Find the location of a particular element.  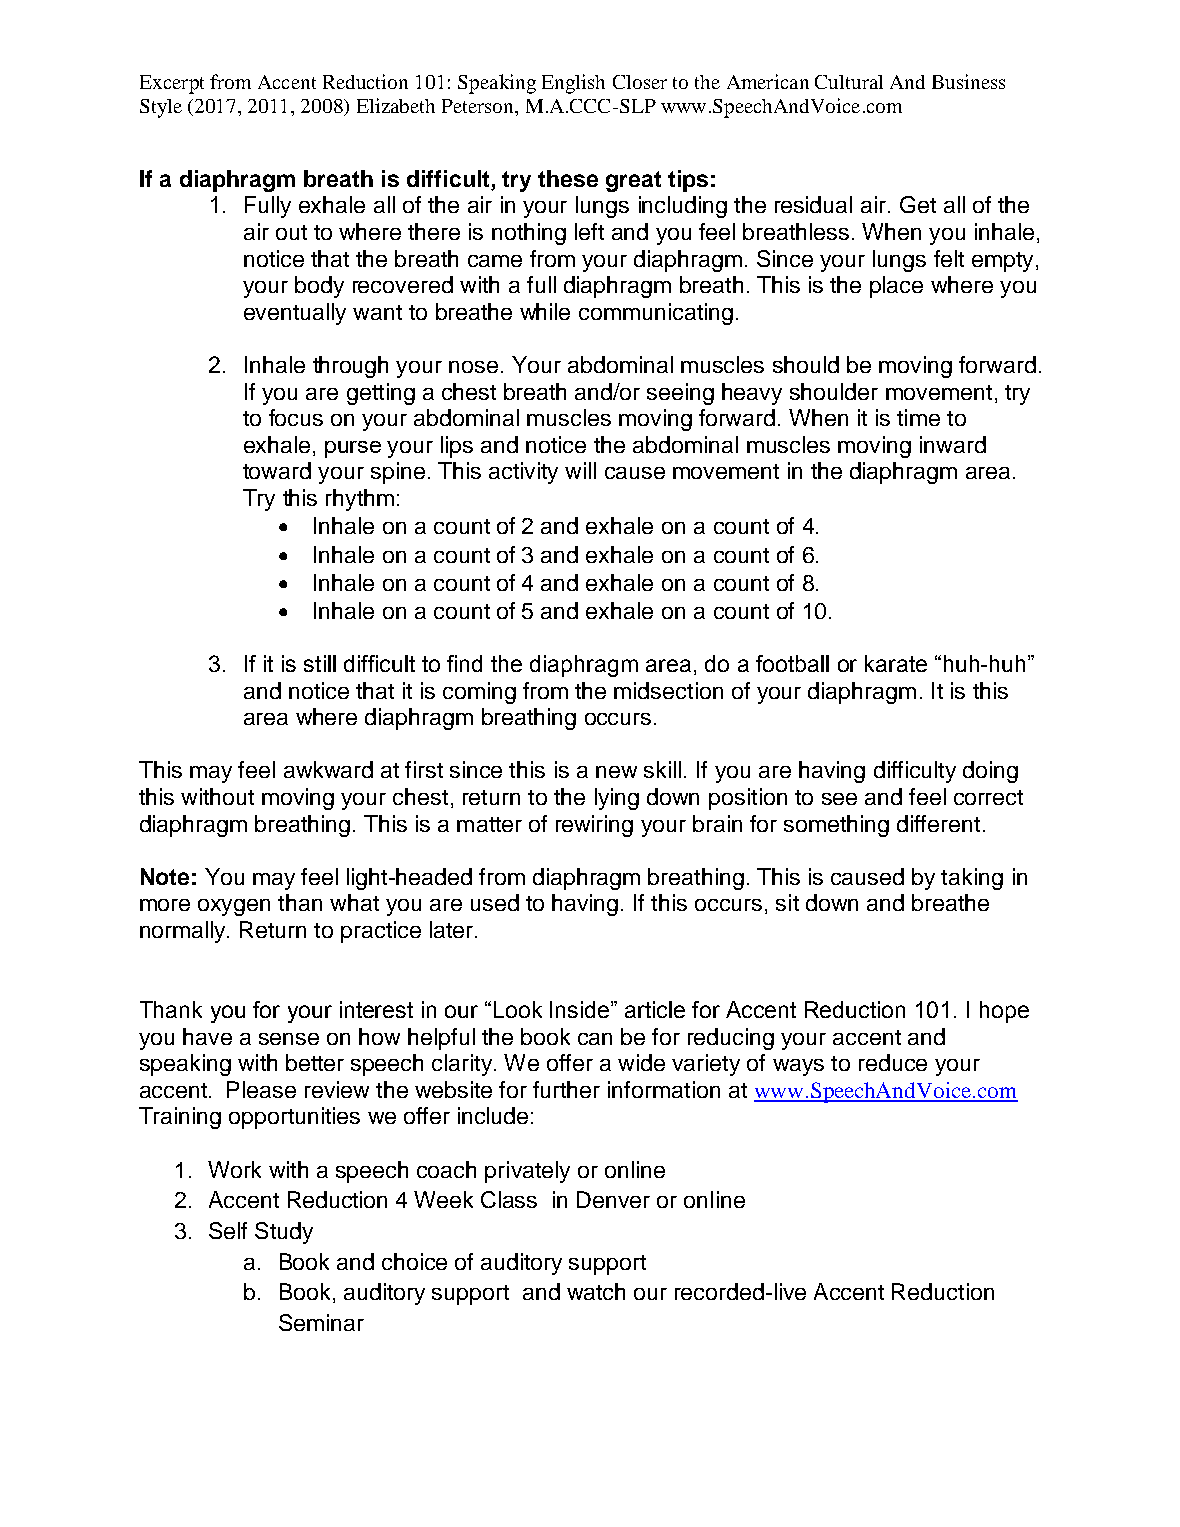

will is located at coordinates (580, 470).
